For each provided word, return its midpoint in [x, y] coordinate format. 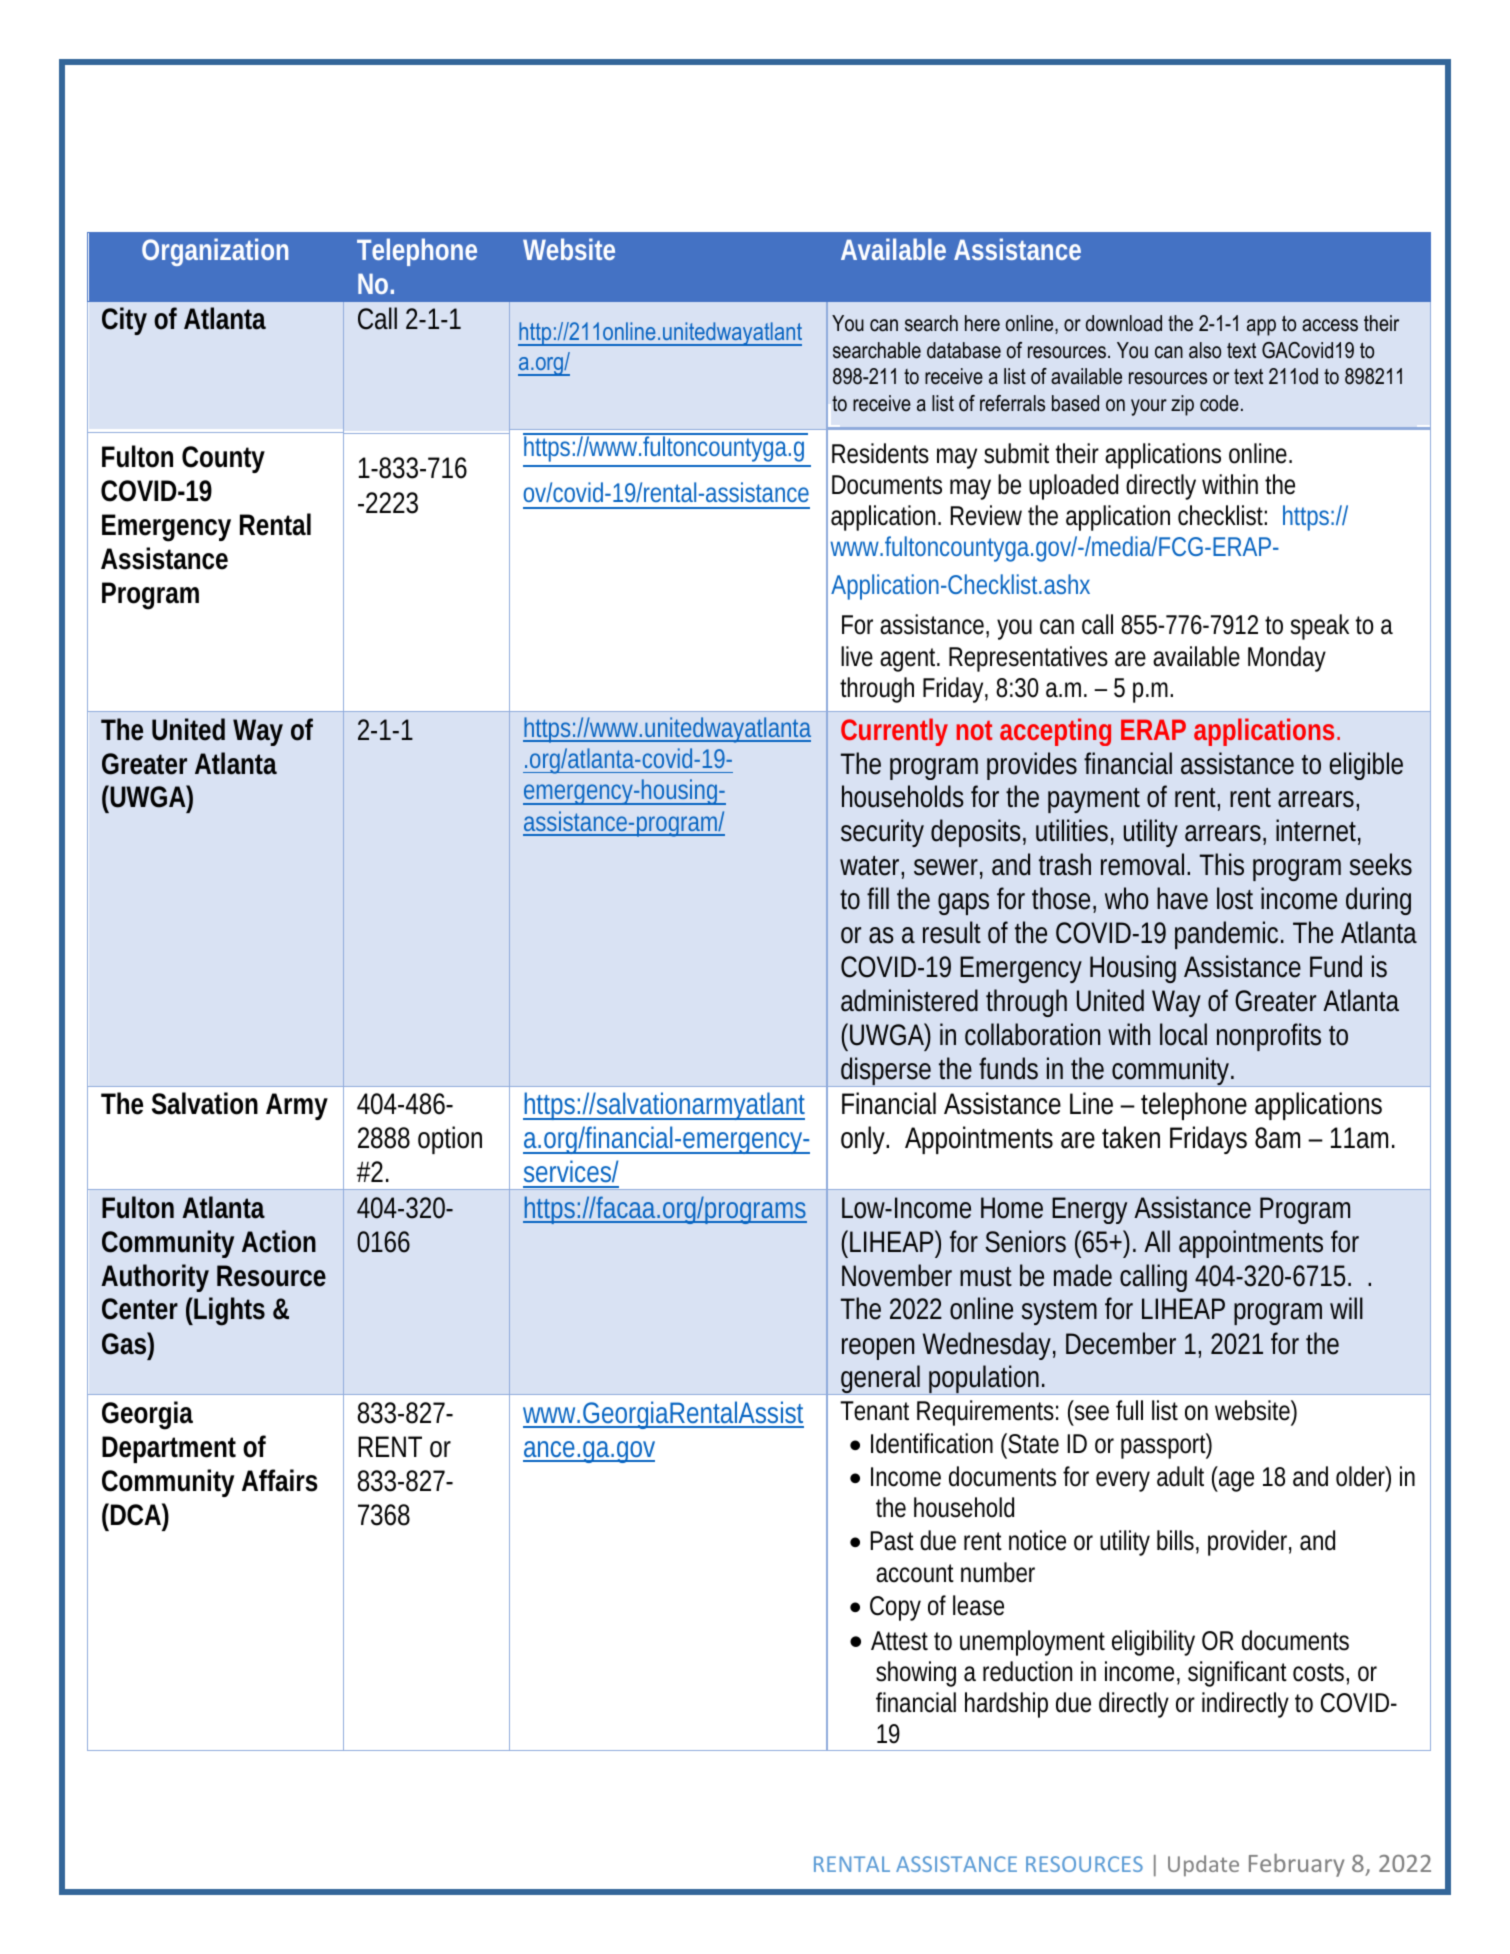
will [1346, 1308]
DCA [136, 1515]
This [1222, 864]
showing [916, 1674]
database [964, 350]
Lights [228, 1311]
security [882, 833]
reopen [878, 1349]
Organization [215, 252]
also [1205, 350]
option [450, 1140]
